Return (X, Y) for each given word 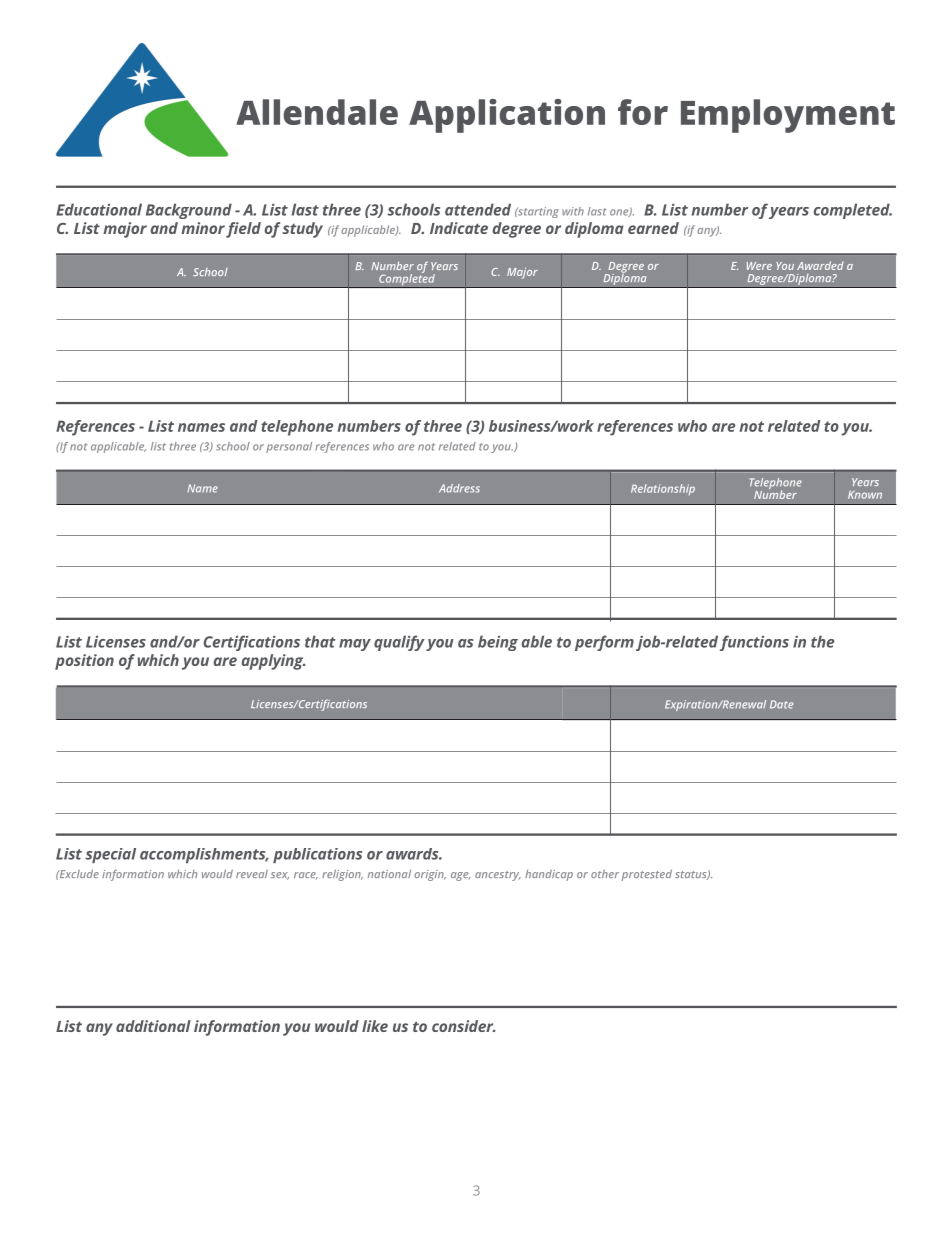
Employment (788, 116)
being (498, 643)
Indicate (459, 228)
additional (153, 1026)
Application (507, 116)
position (84, 662)
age (460, 876)
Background (189, 211)
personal (289, 447)
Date (781, 704)
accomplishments (204, 855)
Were (759, 266)
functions (754, 643)
